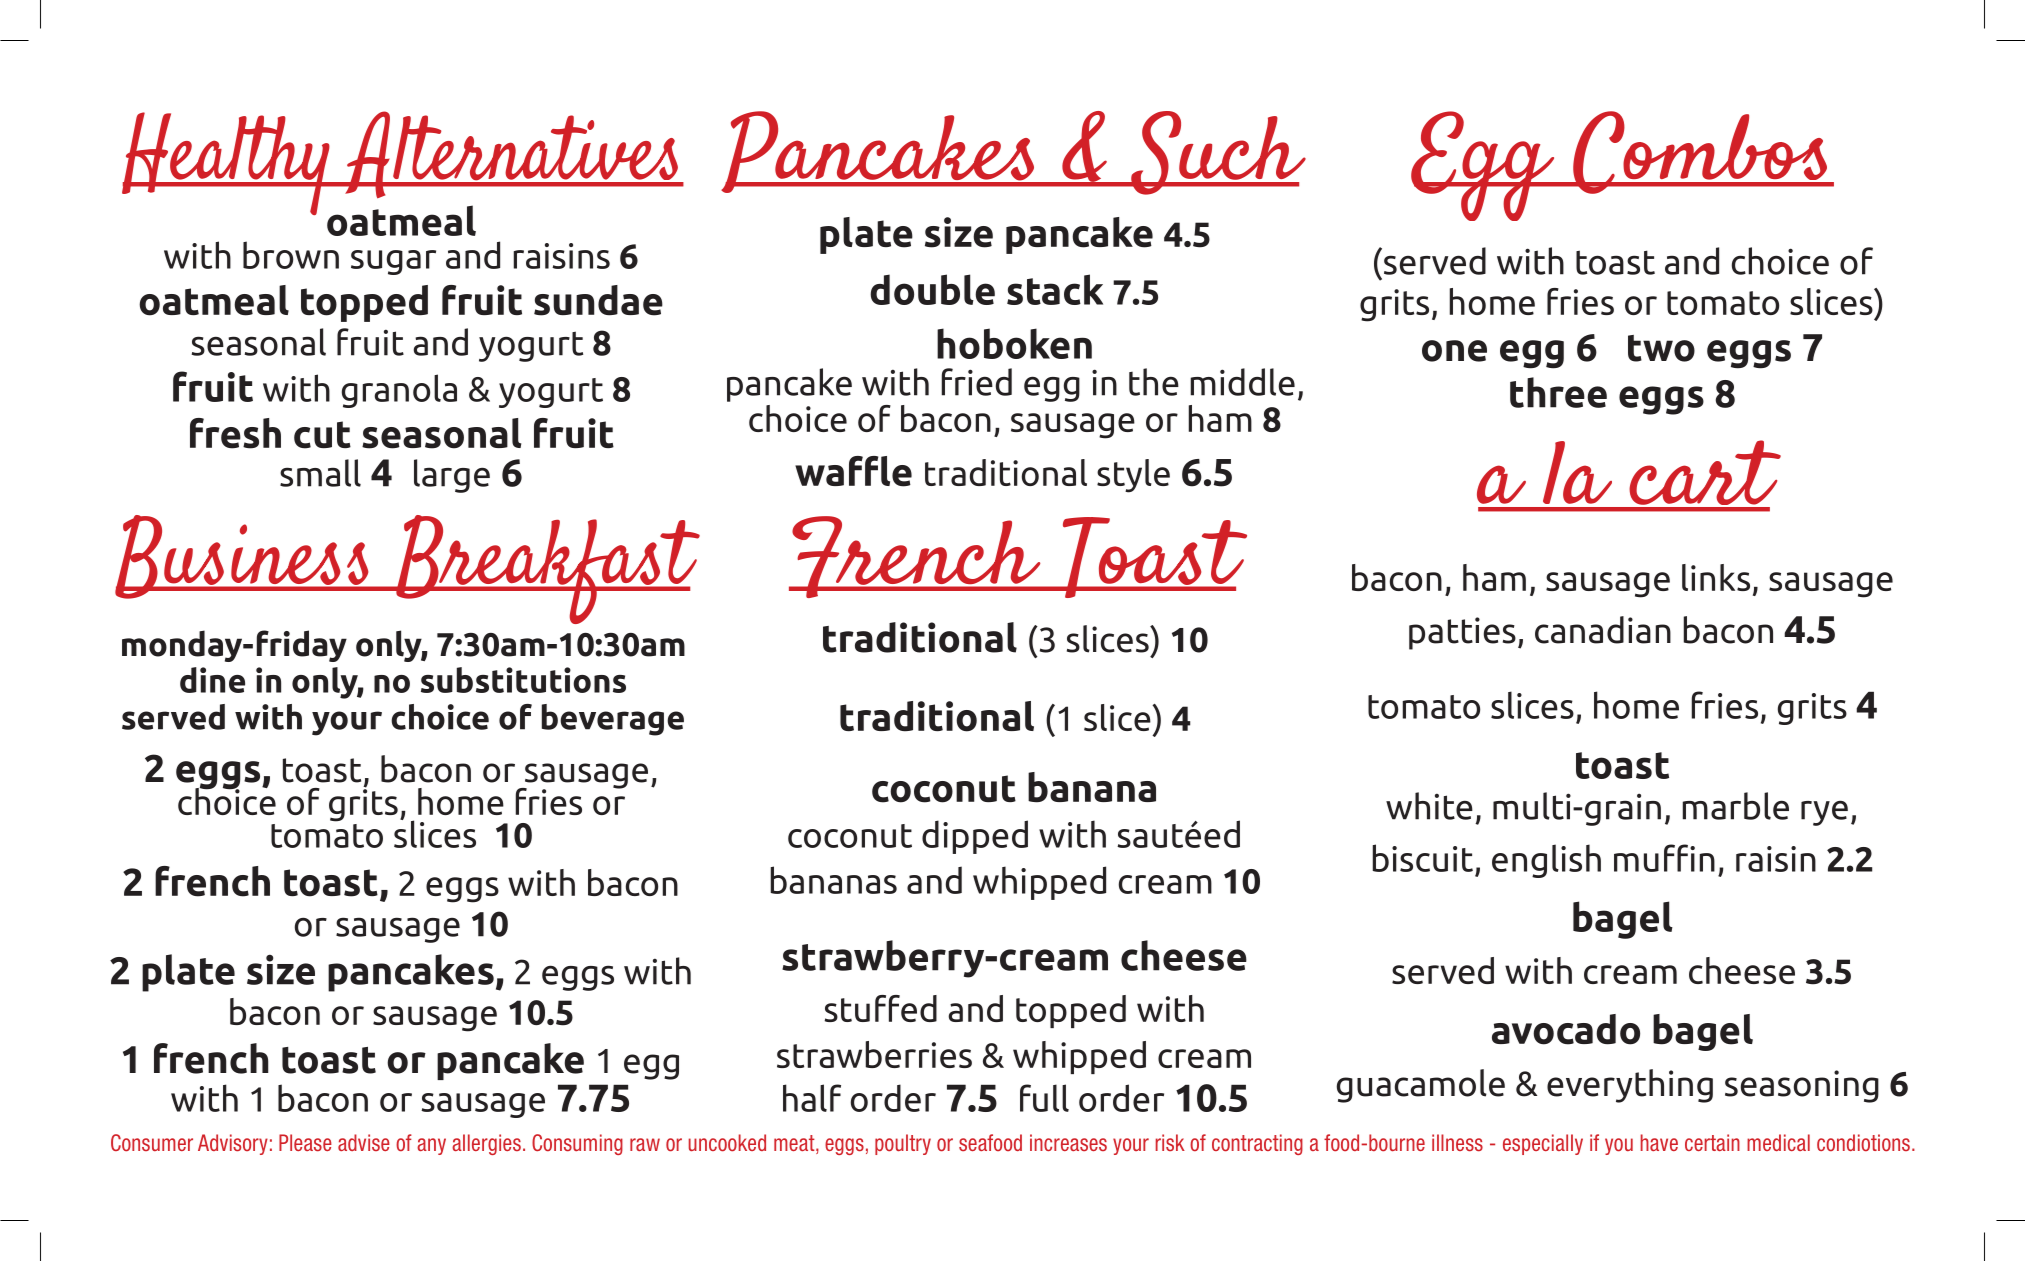  What do you see at coordinates (1603, 630) in the screenshot?
I see `canadian` at bounding box center [1603, 630].
